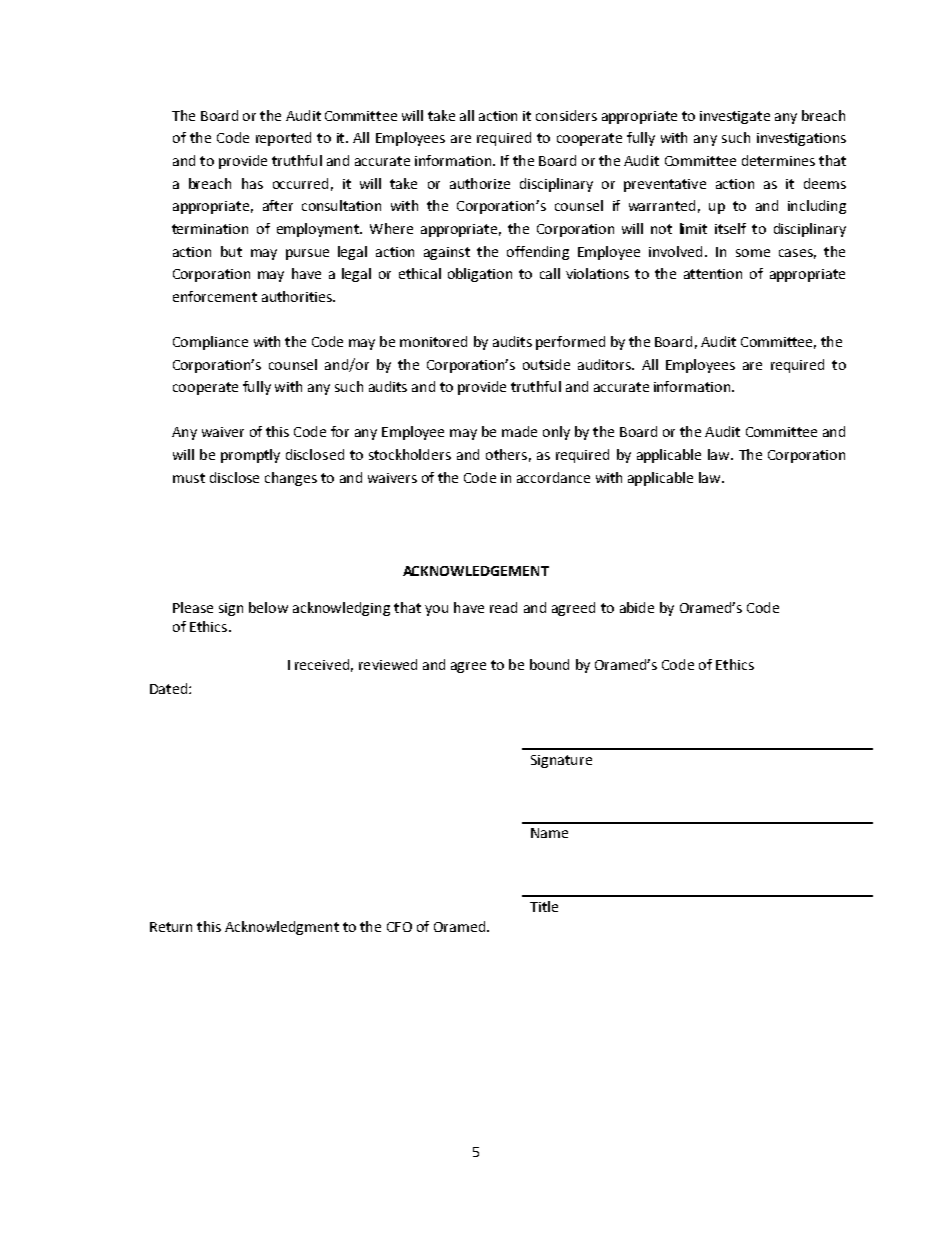 The height and width of the page is (1233, 952). What do you see at coordinates (476, 571) in the page?
I see `ACKNOWLEDGEMENT` at bounding box center [476, 571].
